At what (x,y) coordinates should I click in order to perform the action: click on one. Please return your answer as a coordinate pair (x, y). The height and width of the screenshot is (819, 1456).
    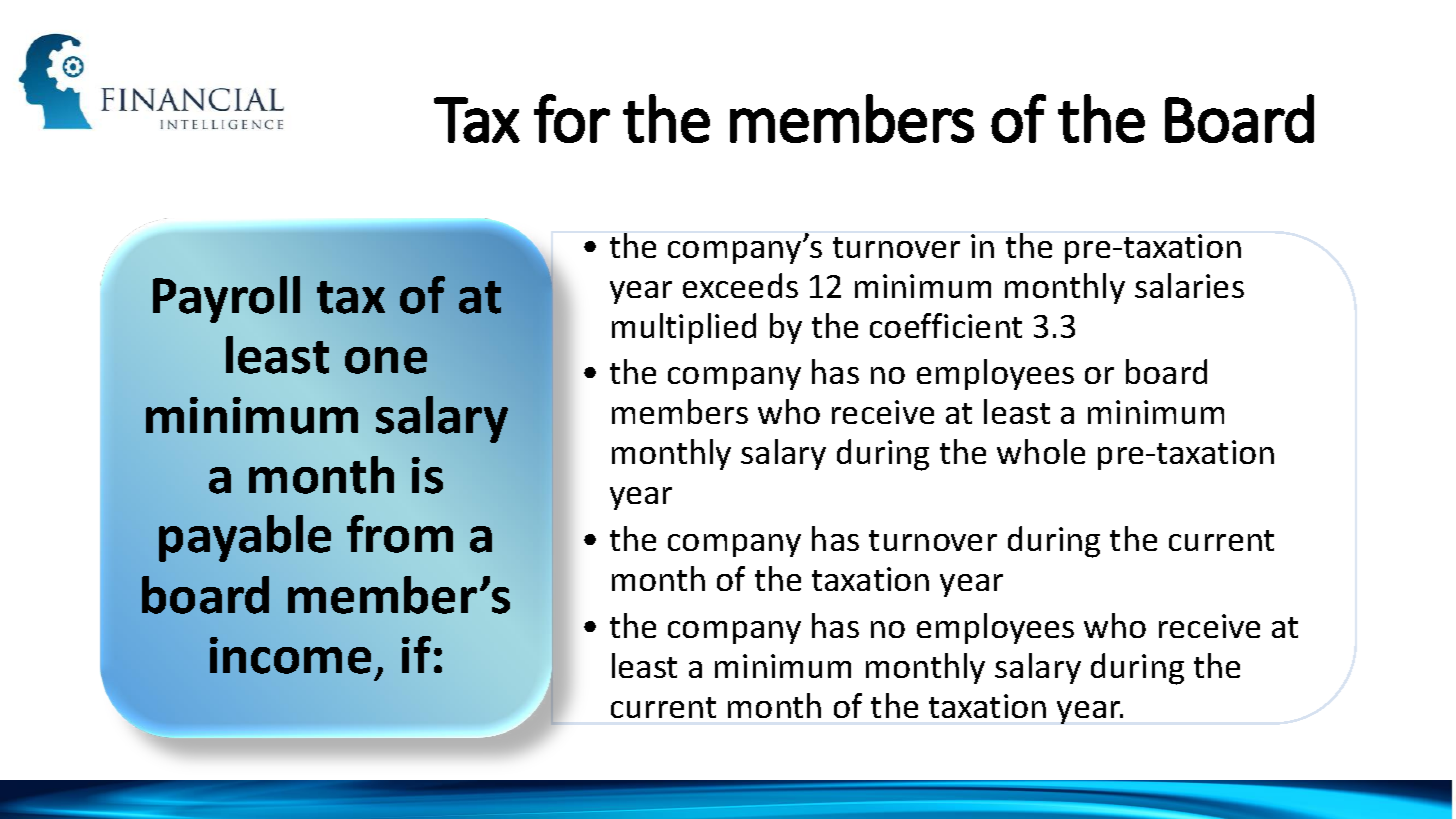
    Looking at the image, I should click on (386, 360).
